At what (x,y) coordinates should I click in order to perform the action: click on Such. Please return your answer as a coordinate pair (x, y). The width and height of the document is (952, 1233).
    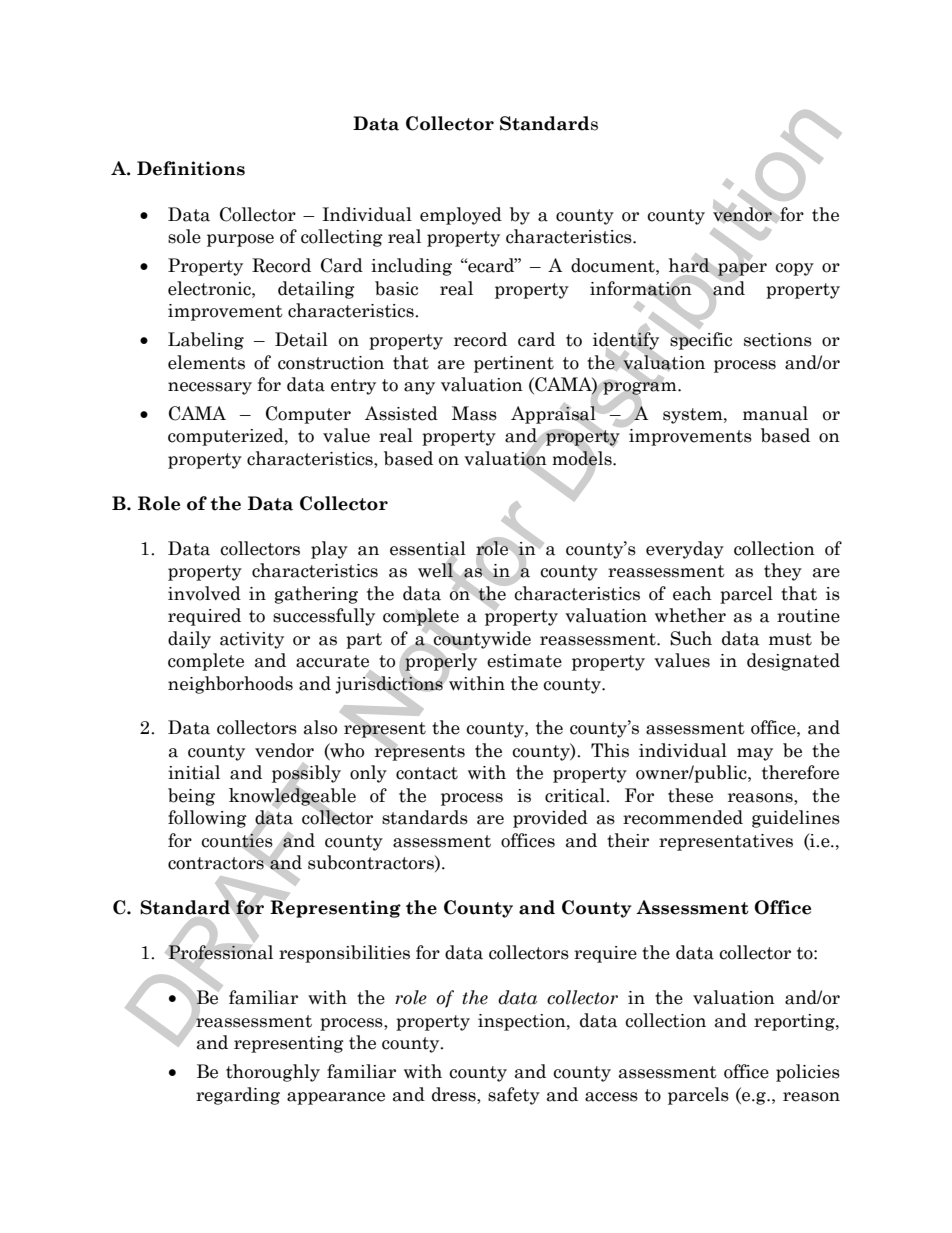
    Looking at the image, I should click on (691, 638).
